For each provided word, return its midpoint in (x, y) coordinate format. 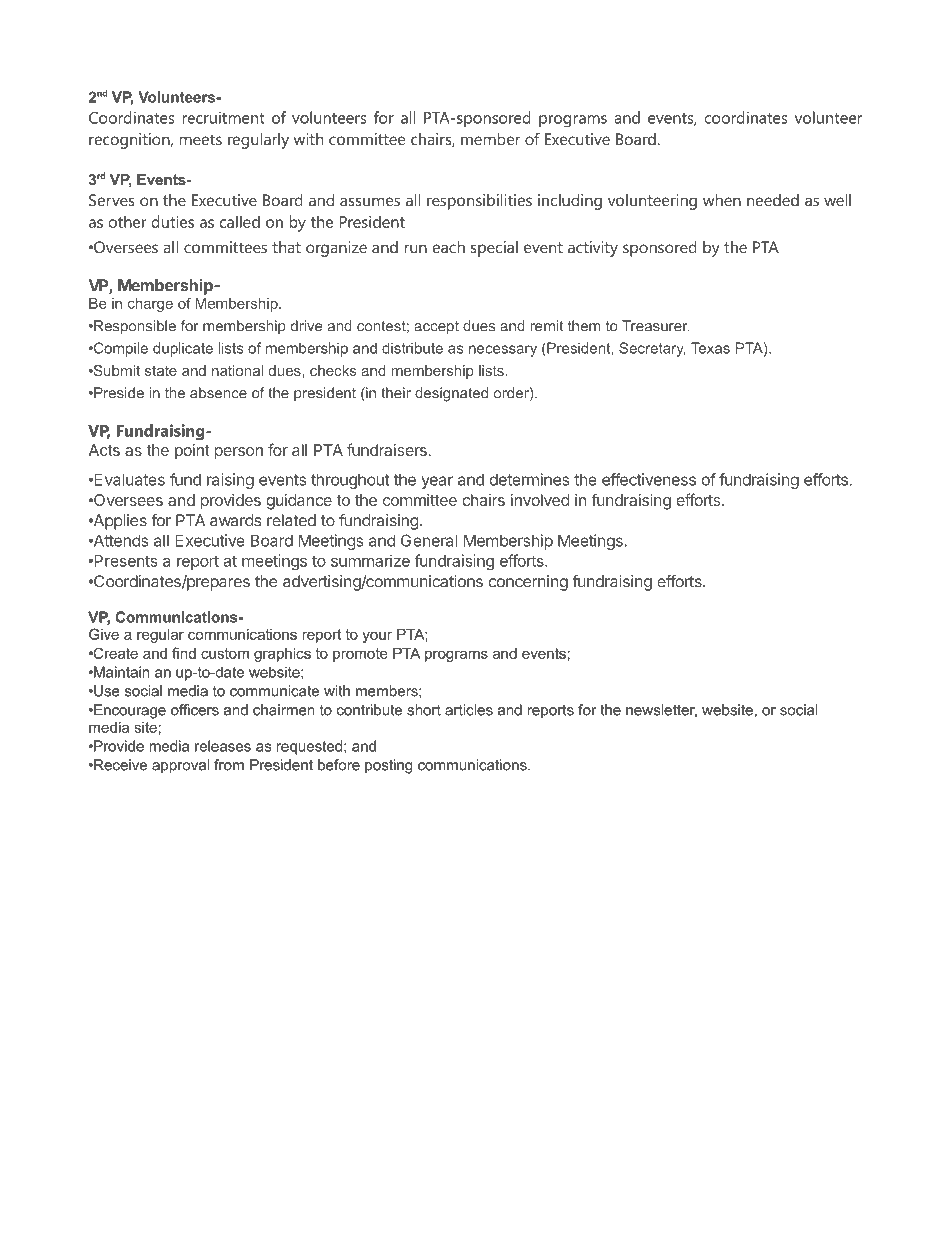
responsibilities (479, 202)
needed (773, 200)
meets (201, 139)
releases (223, 746)
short (424, 710)
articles (469, 710)
